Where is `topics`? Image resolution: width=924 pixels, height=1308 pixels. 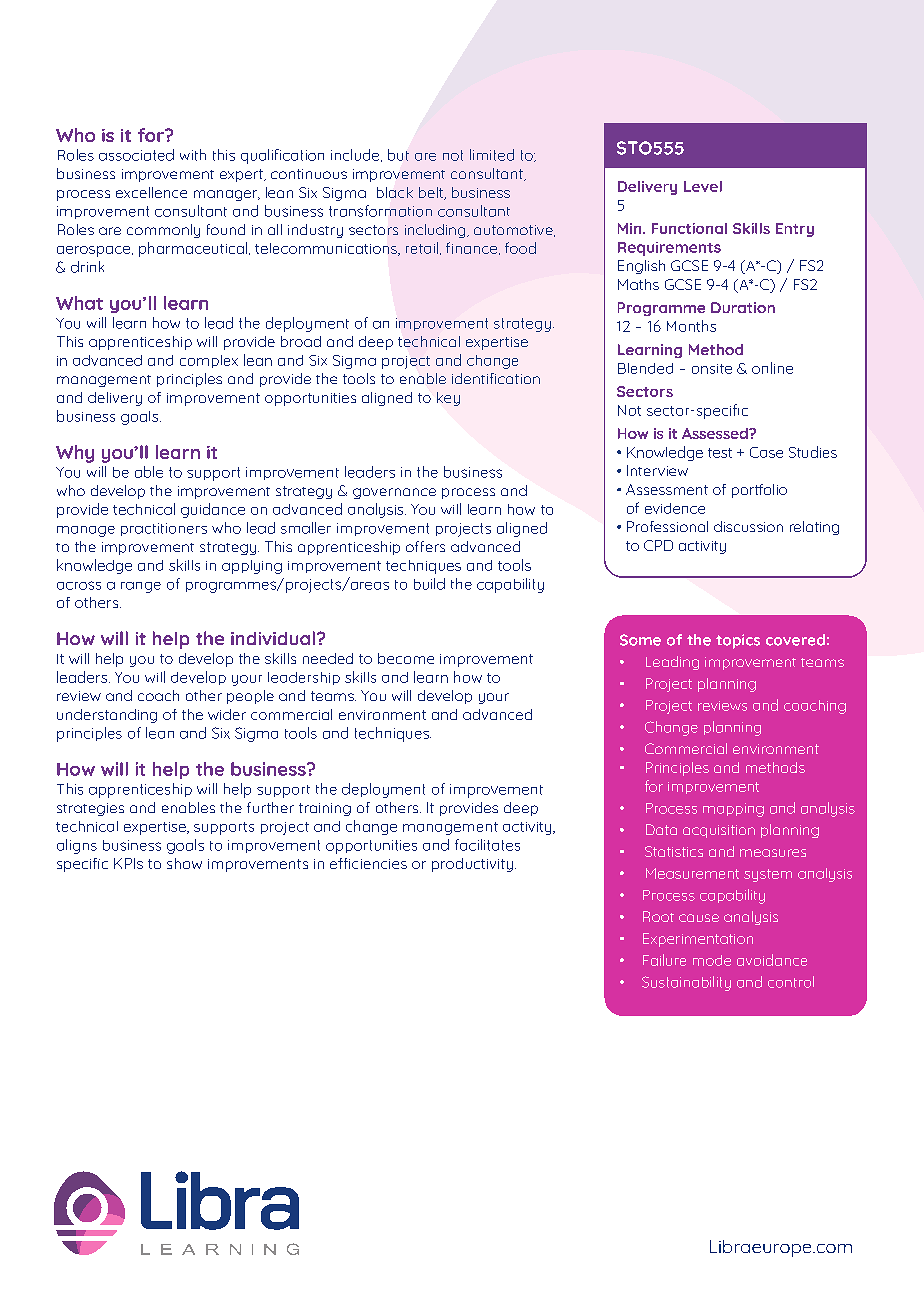 topics is located at coordinates (738, 641).
